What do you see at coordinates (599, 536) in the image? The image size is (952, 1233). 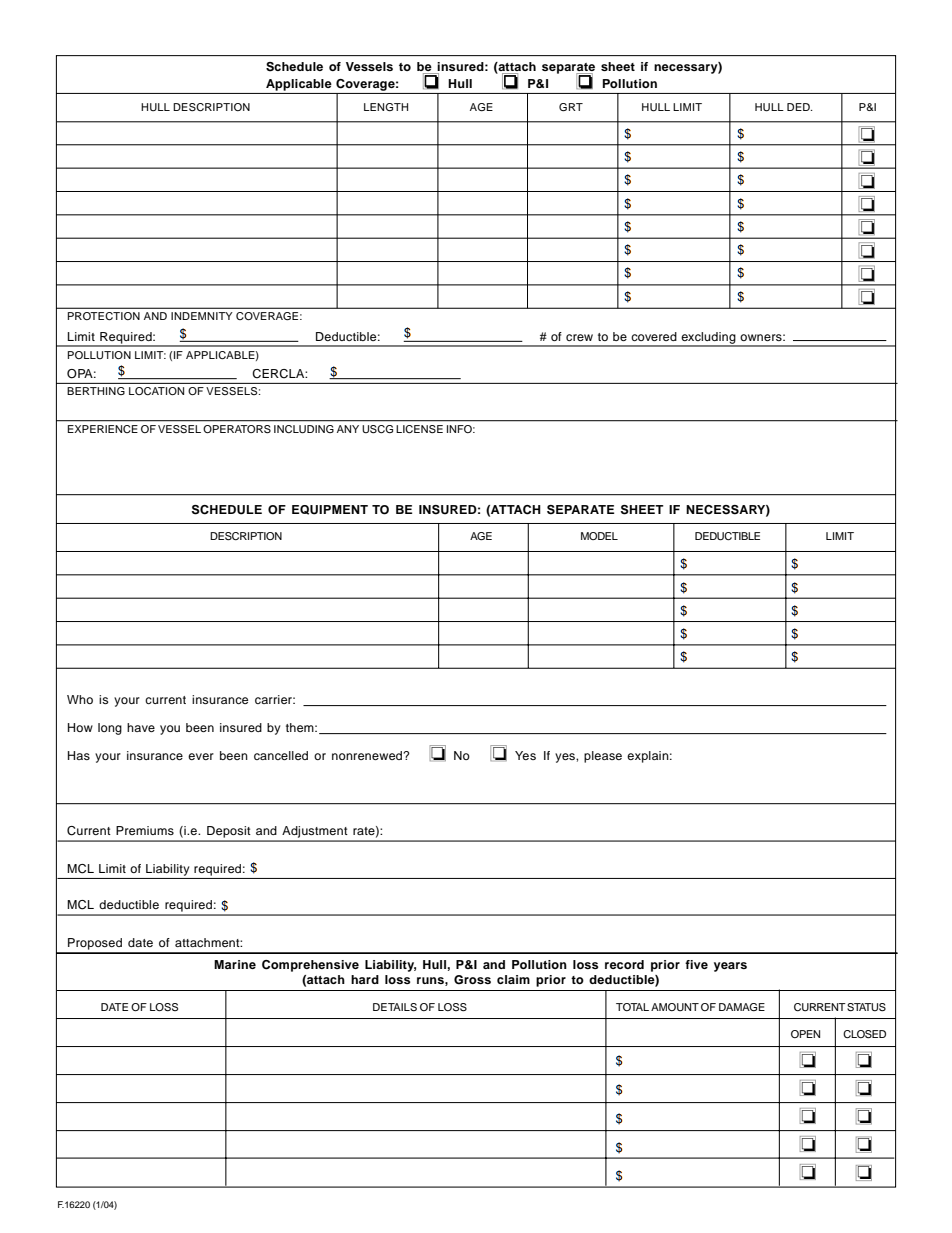 I see `MODEL` at bounding box center [599, 536].
